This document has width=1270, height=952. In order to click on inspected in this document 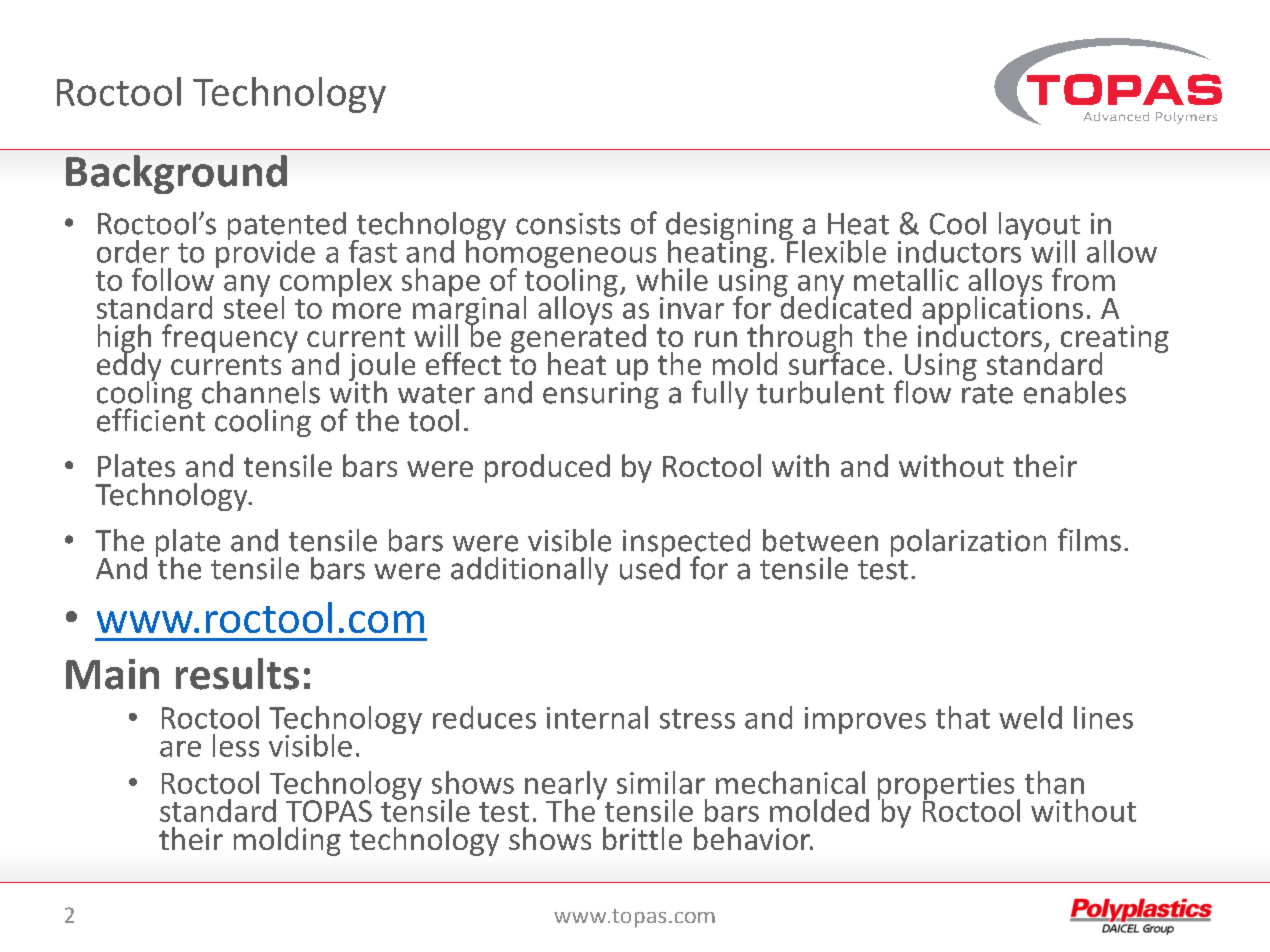, I will do `click(686, 544)`.
